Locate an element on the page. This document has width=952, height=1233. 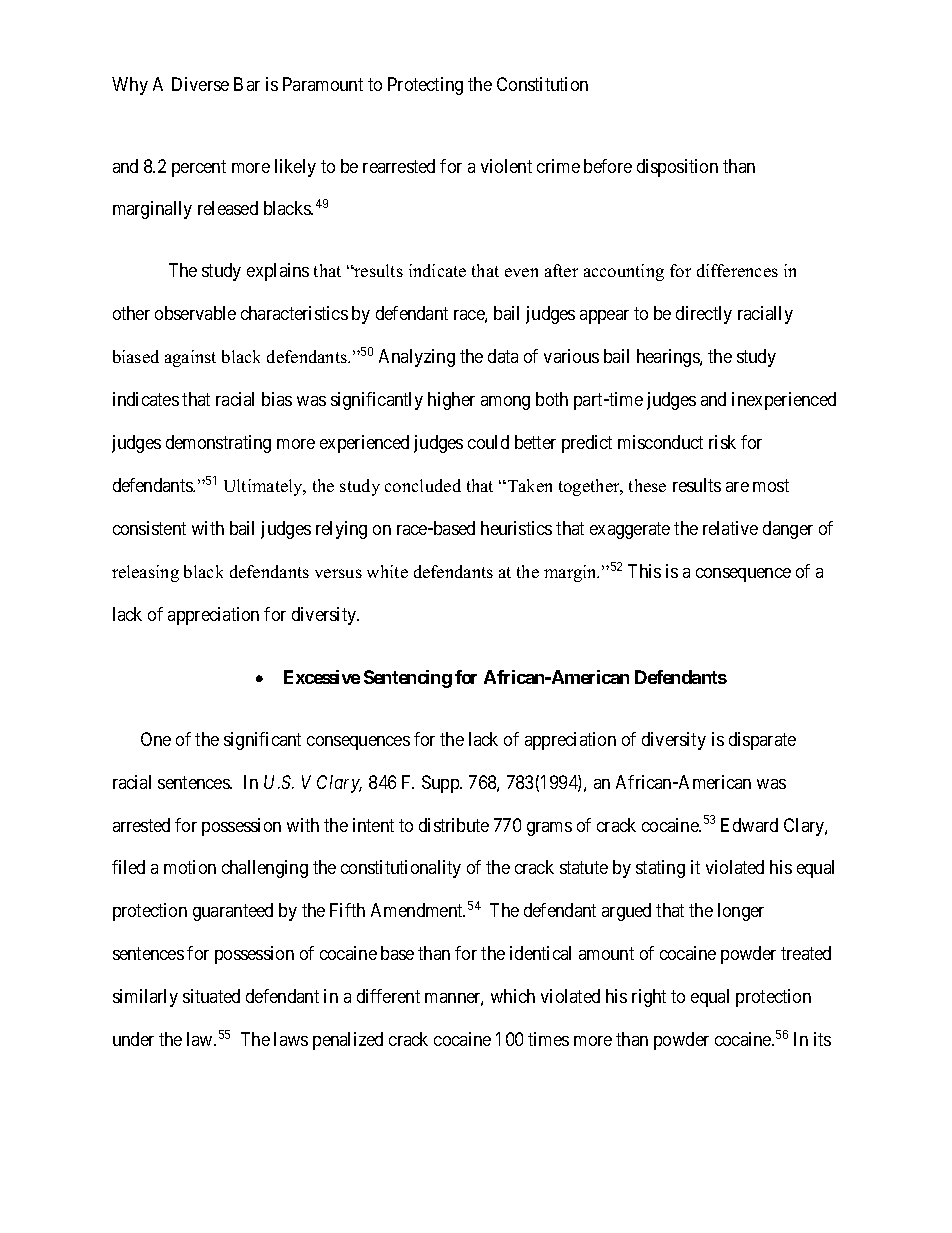
Sentencing is located at coordinates (408, 679).
